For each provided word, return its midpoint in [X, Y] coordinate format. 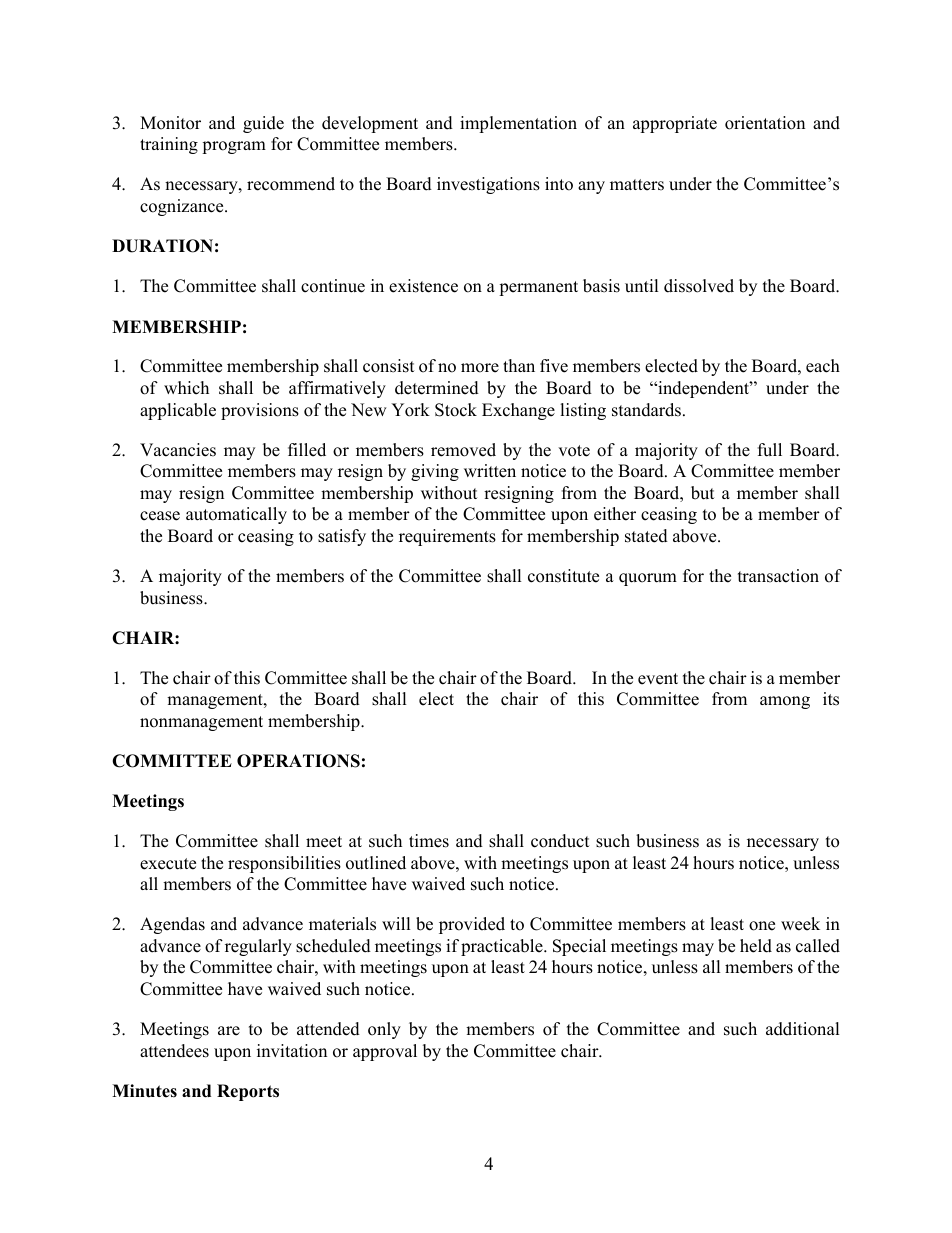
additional [803, 1029]
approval [385, 1052]
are [229, 1031]
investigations [488, 185]
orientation [765, 123]
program [234, 147]
